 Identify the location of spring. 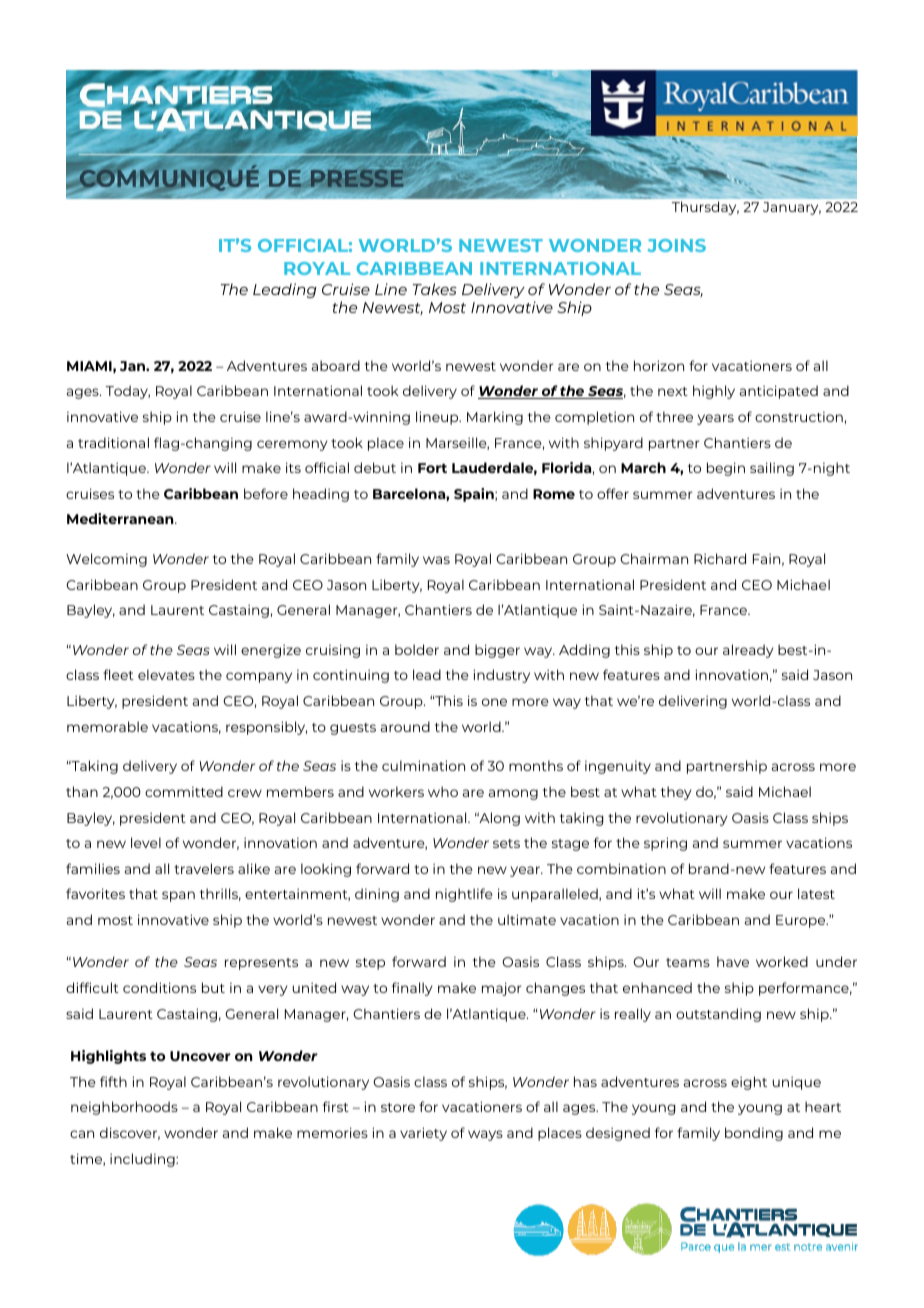
(665, 844).
